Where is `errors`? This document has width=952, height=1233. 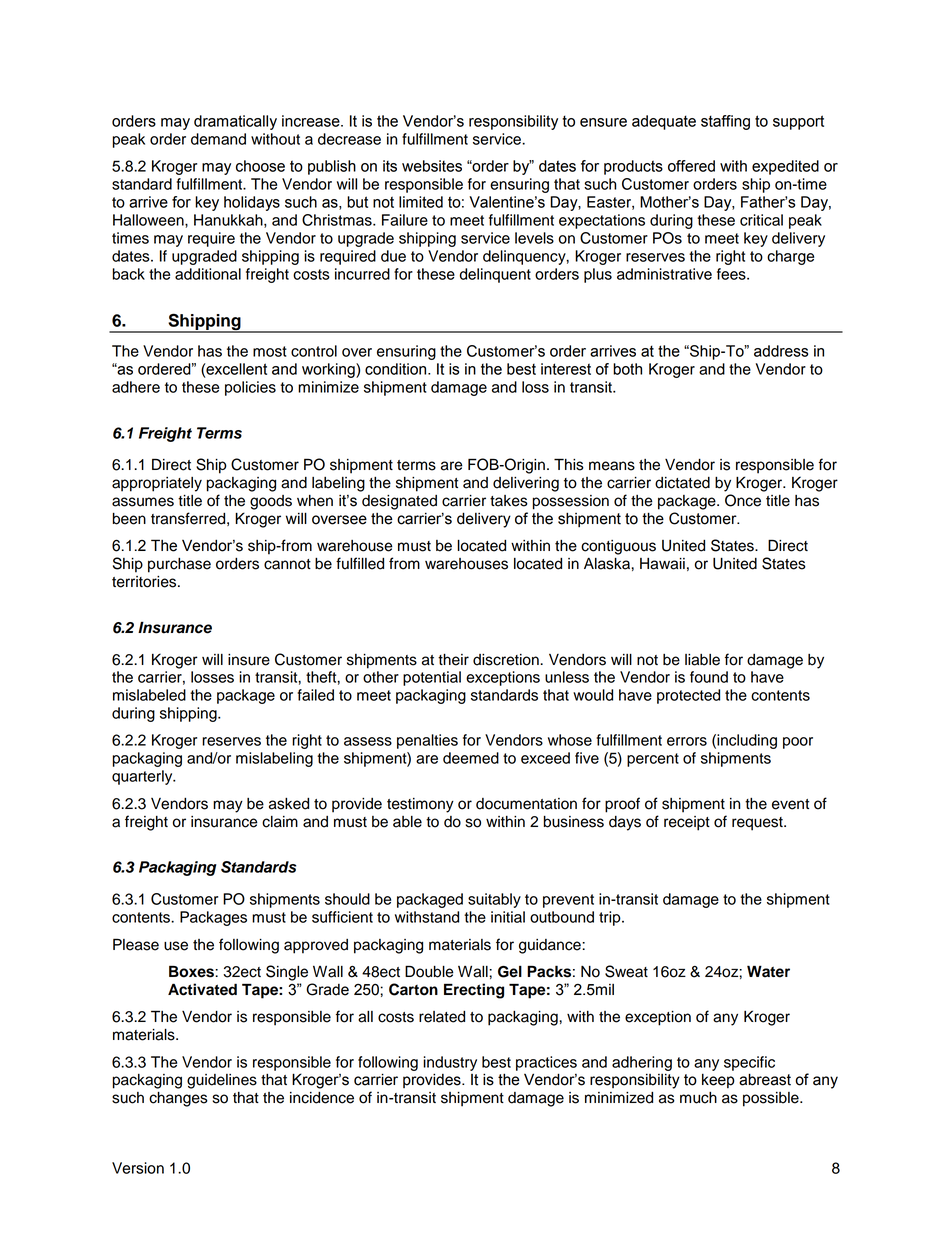
errors is located at coordinates (687, 741).
